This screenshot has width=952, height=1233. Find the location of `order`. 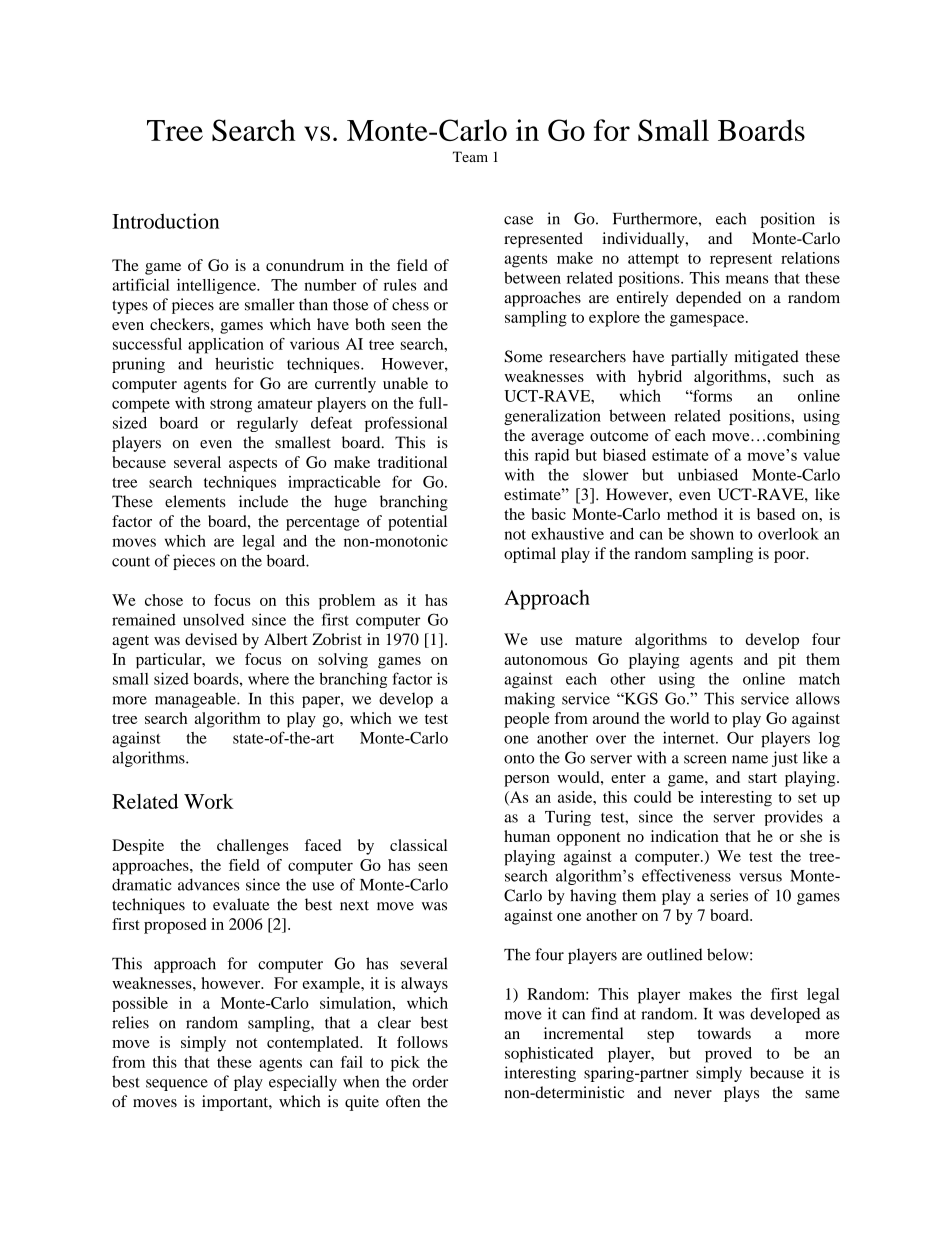

order is located at coordinates (430, 1081).
